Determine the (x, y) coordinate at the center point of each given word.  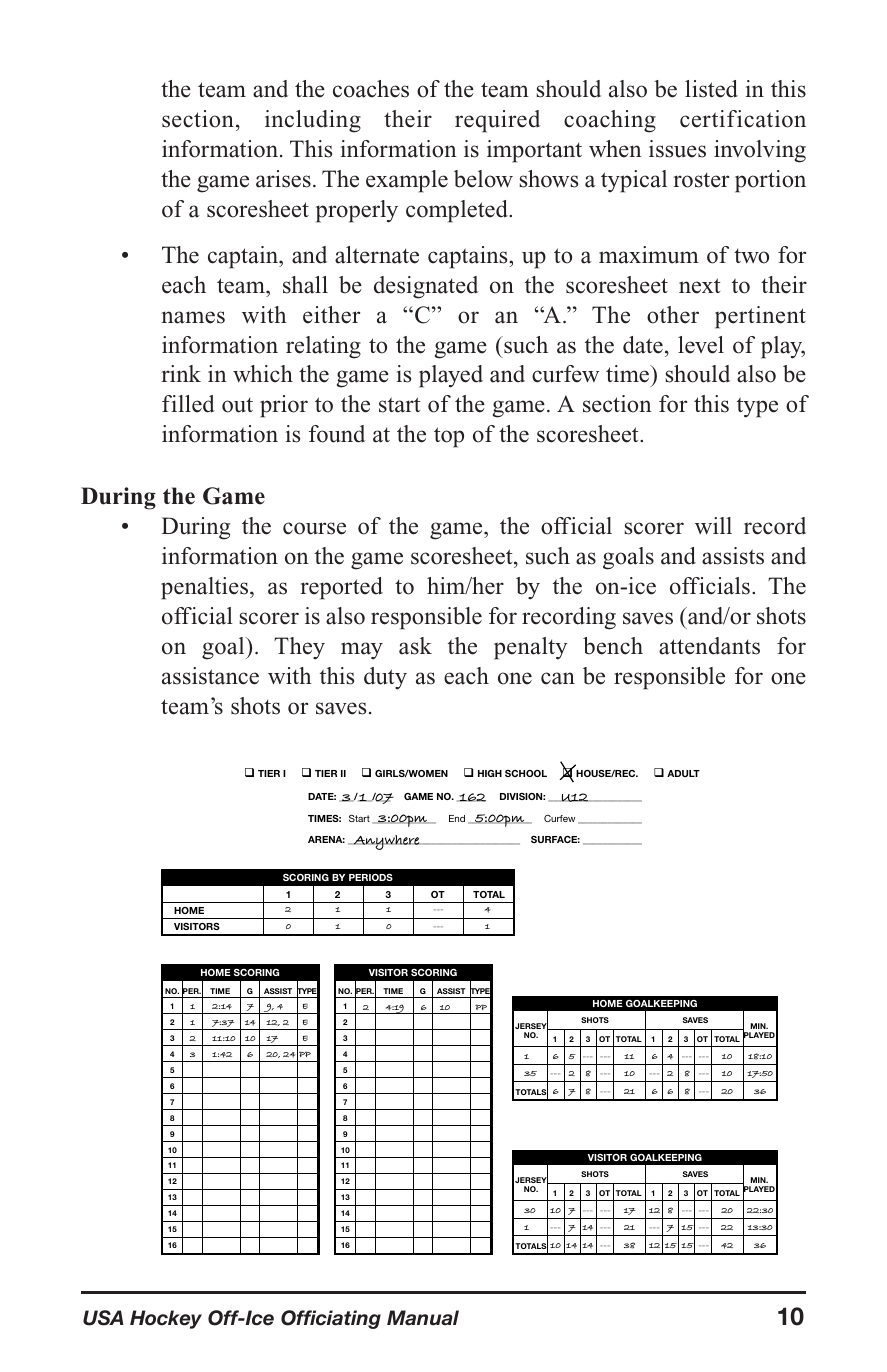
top (449, 437)
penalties (204, 588)
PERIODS (371, 877)
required (497, 121)
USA (103, 1318)
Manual (423, 1318)
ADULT (683, 773)
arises (283, 179)
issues (677, 149)
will (713, 526)
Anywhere (386, 842)
